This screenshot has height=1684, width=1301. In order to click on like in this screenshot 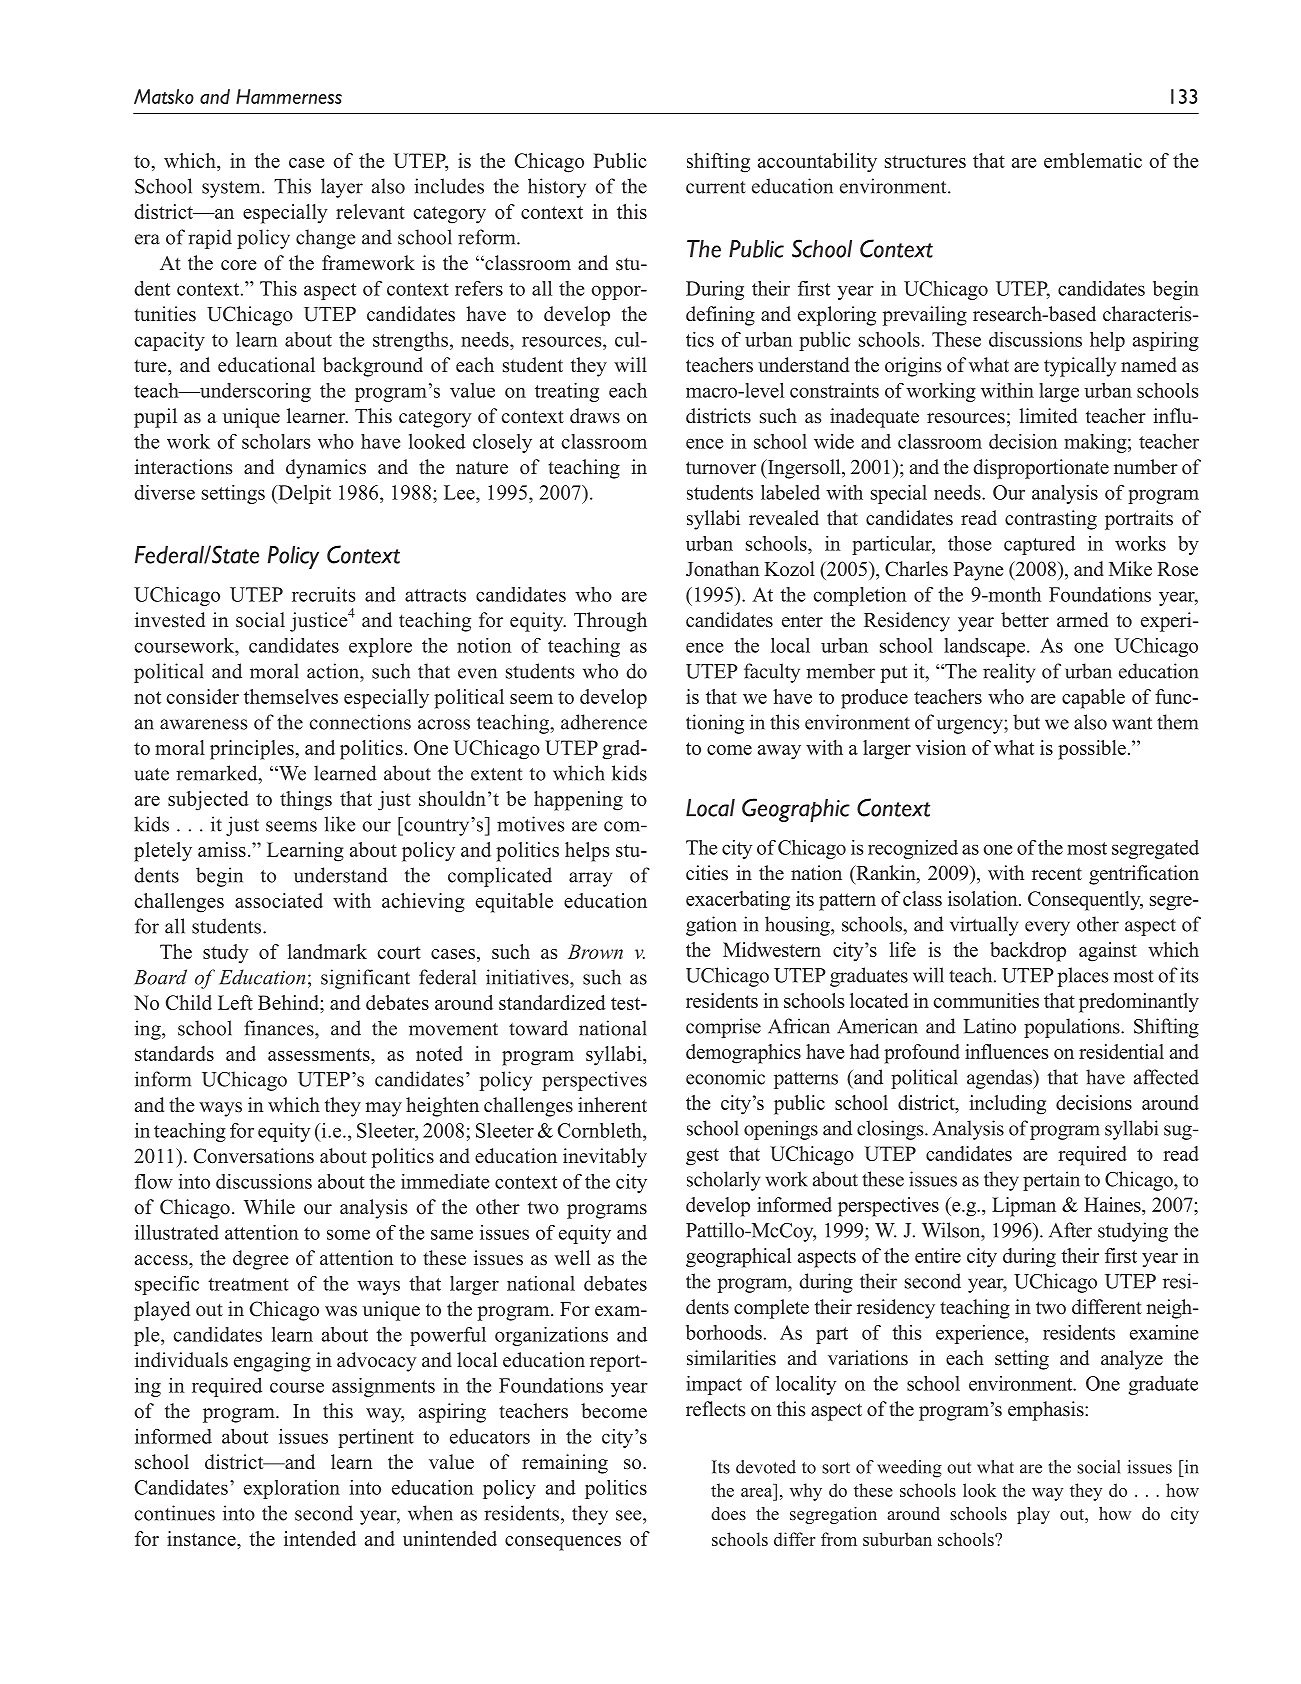, I will do `click(339, 824)`.
